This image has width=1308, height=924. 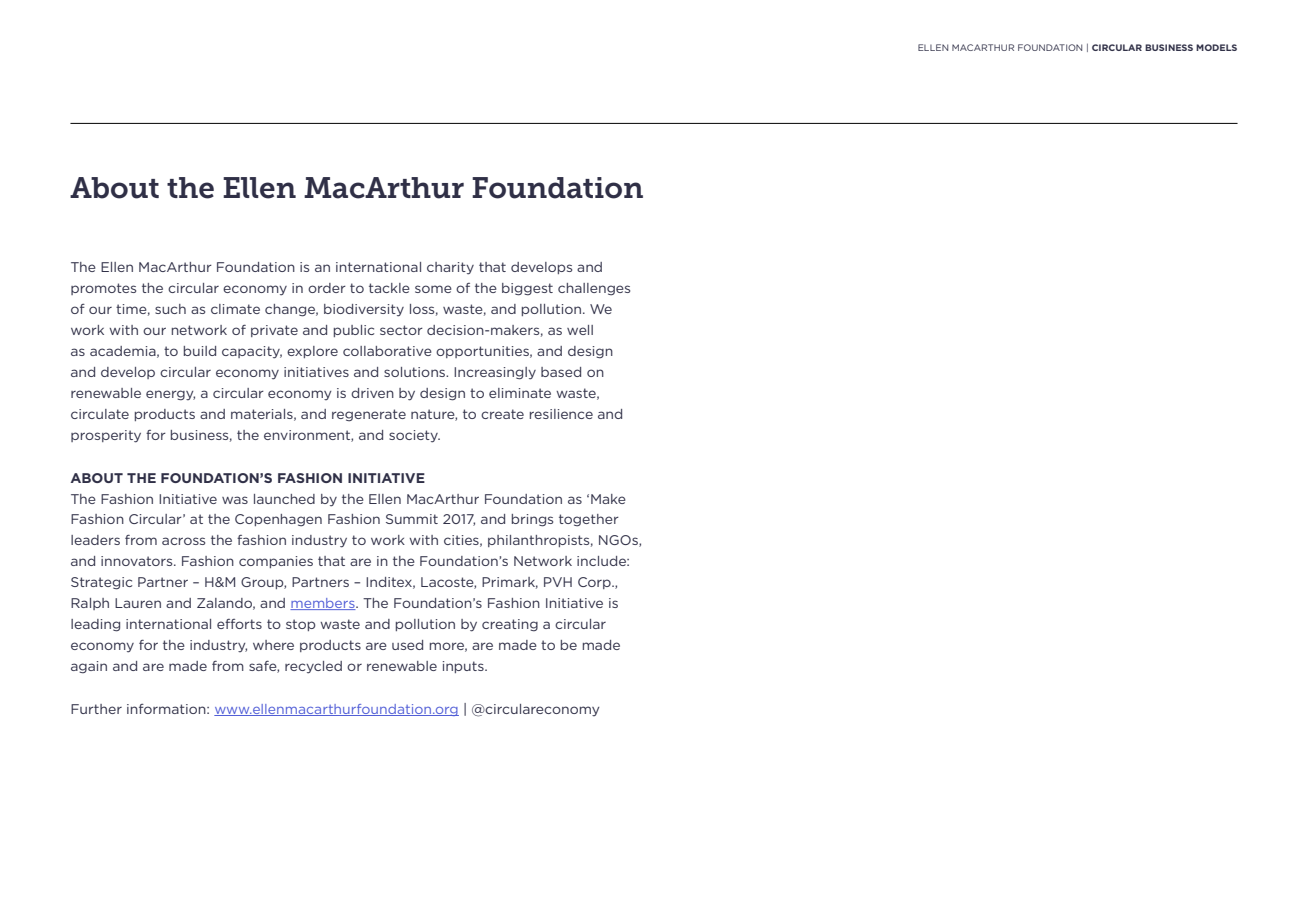 I want to click on challenges, so click(x=594, y=289).
